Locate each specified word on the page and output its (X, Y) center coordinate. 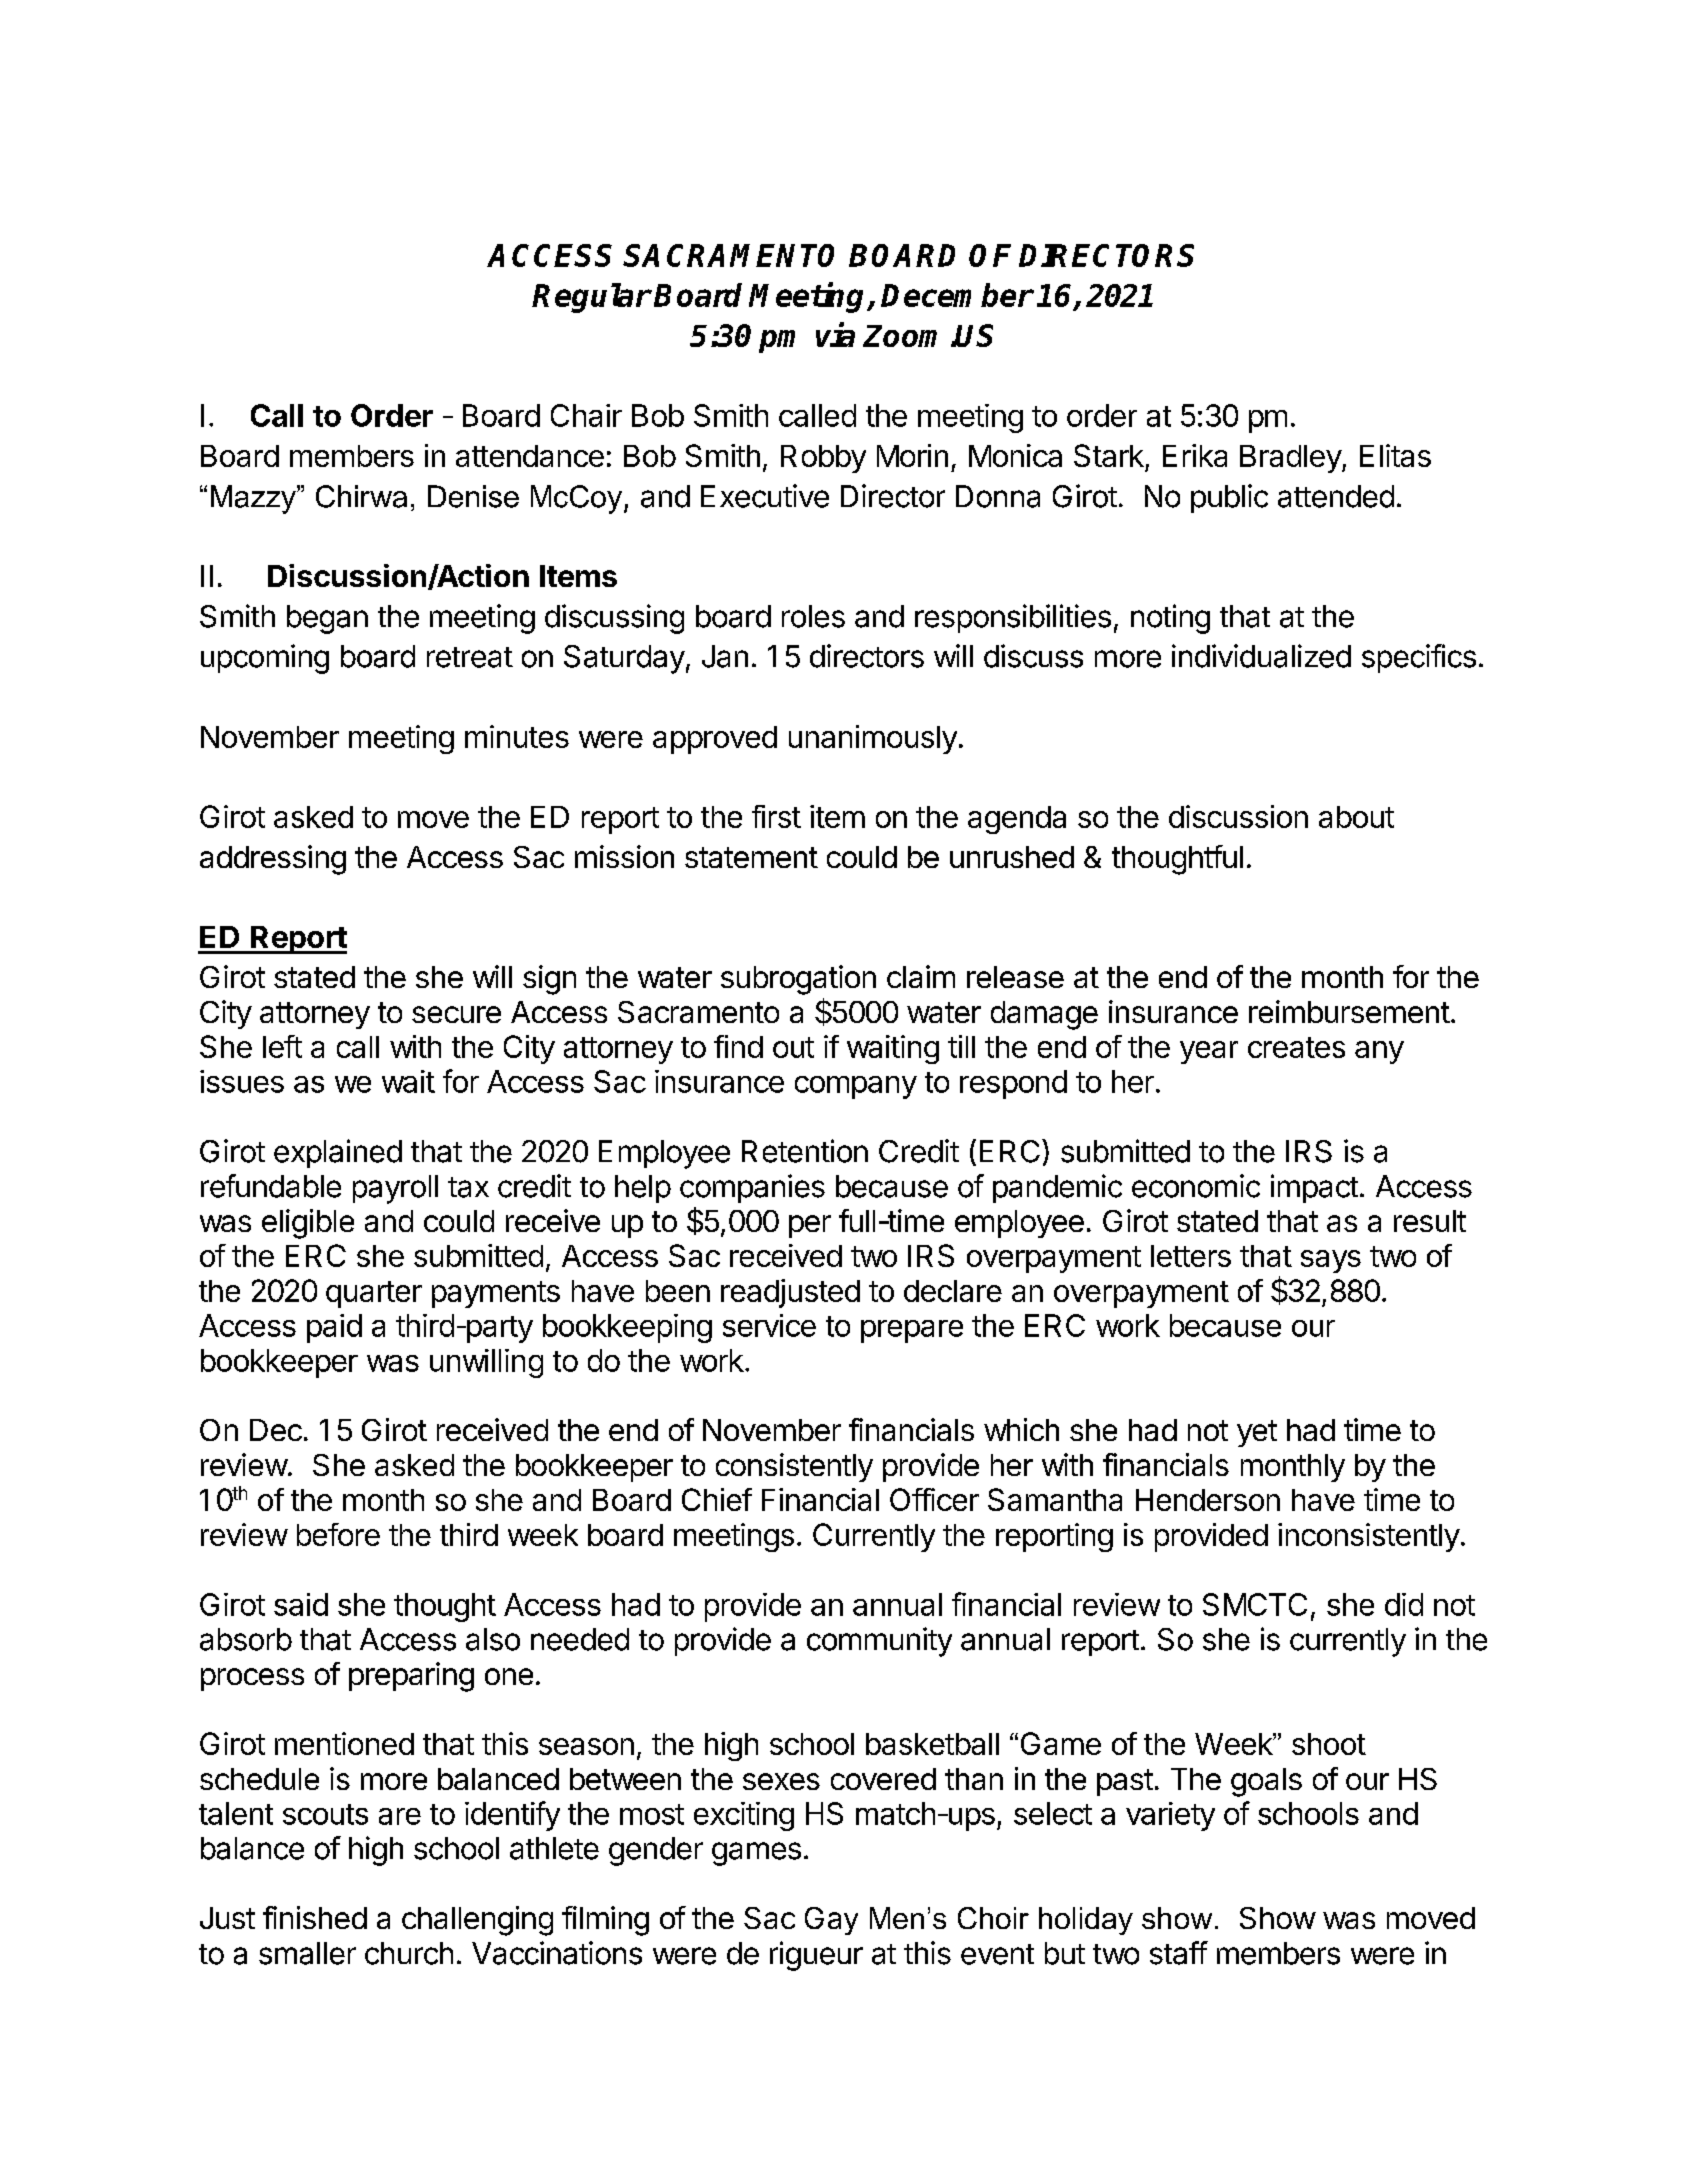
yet (1257, 1433)
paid (334, 1328)
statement (751, 857)
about (1356, 817)
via (835, 334)
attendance (530, 456)
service (769, 1325)
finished (315, 1917)
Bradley (1291, 459)
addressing (273, 860)
